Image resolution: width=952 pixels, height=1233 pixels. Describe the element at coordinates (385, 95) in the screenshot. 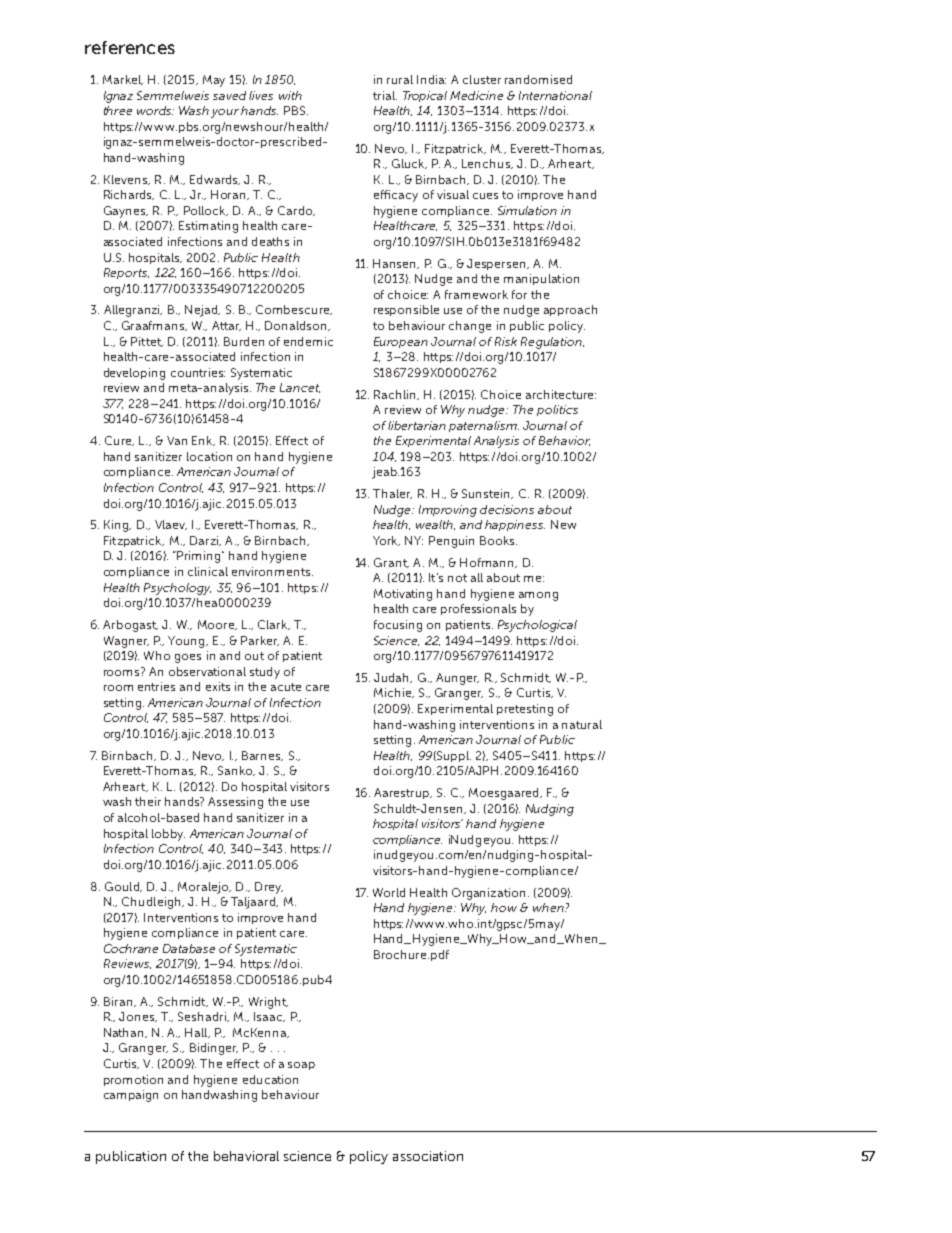

I see `trial` at that location.
